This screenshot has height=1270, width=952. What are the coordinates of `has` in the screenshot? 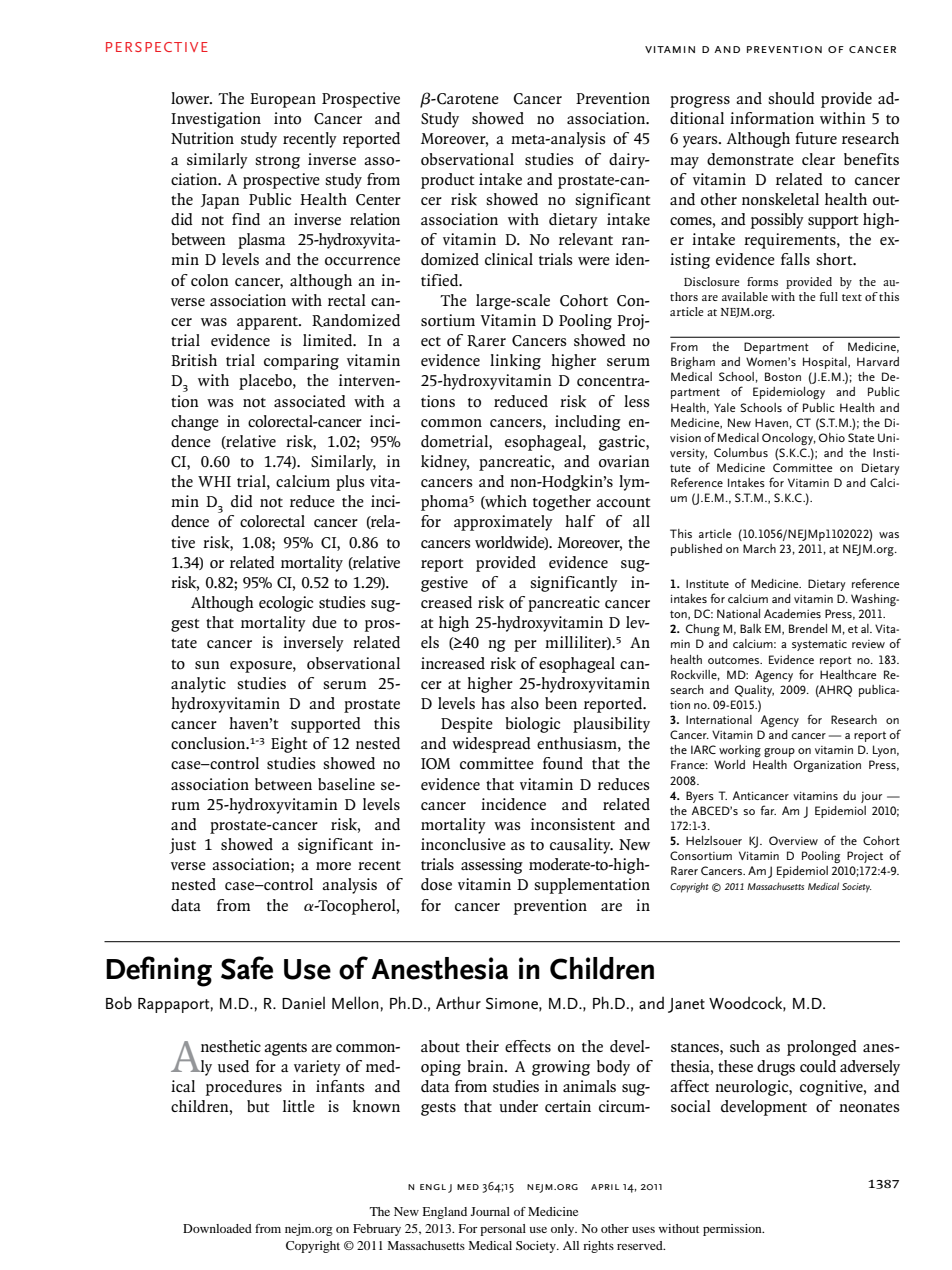 It's located at (493, 703).
